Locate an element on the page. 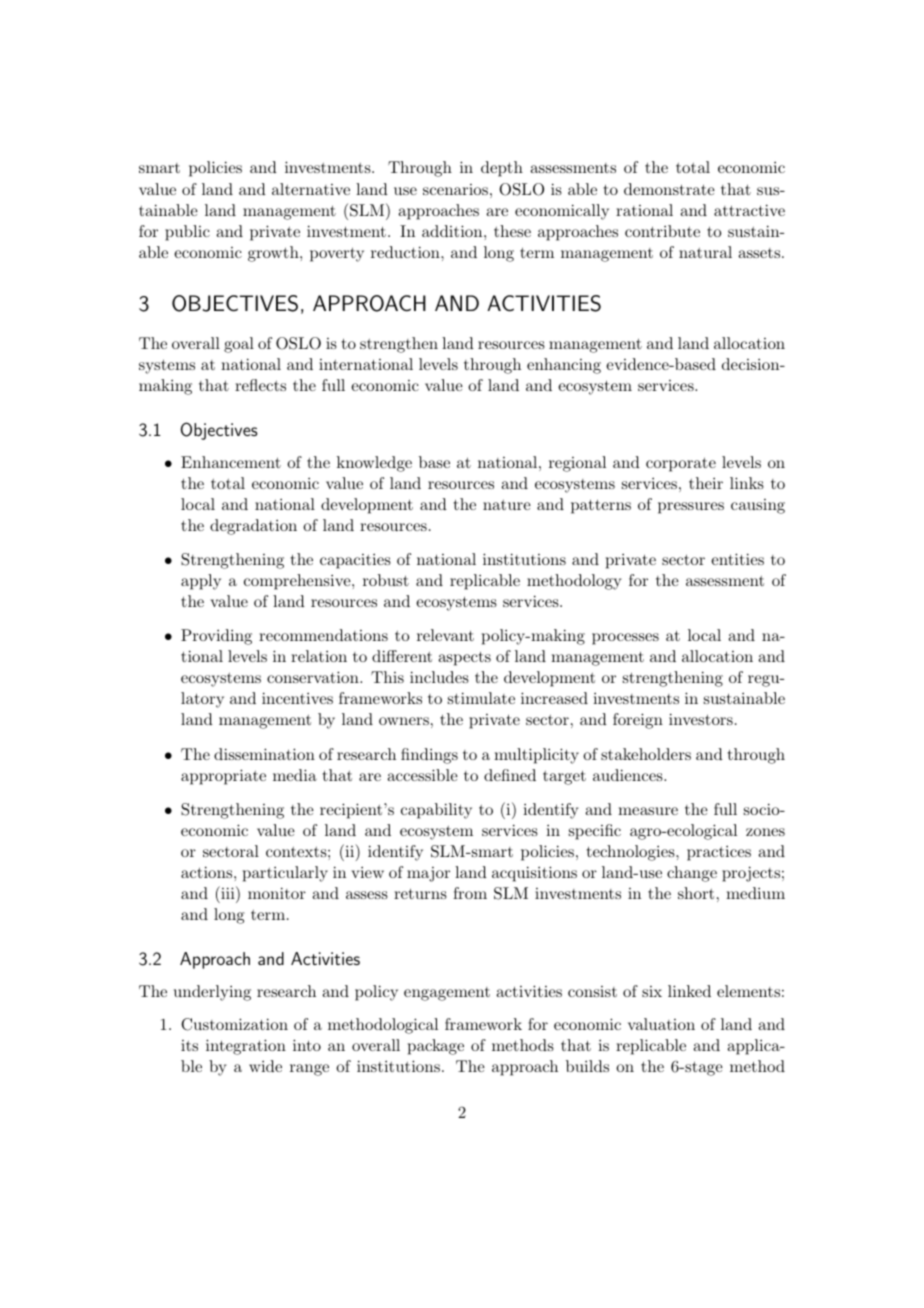 The height and width of the document is (1308, 924). package is located at coordinates (436, 1047).
